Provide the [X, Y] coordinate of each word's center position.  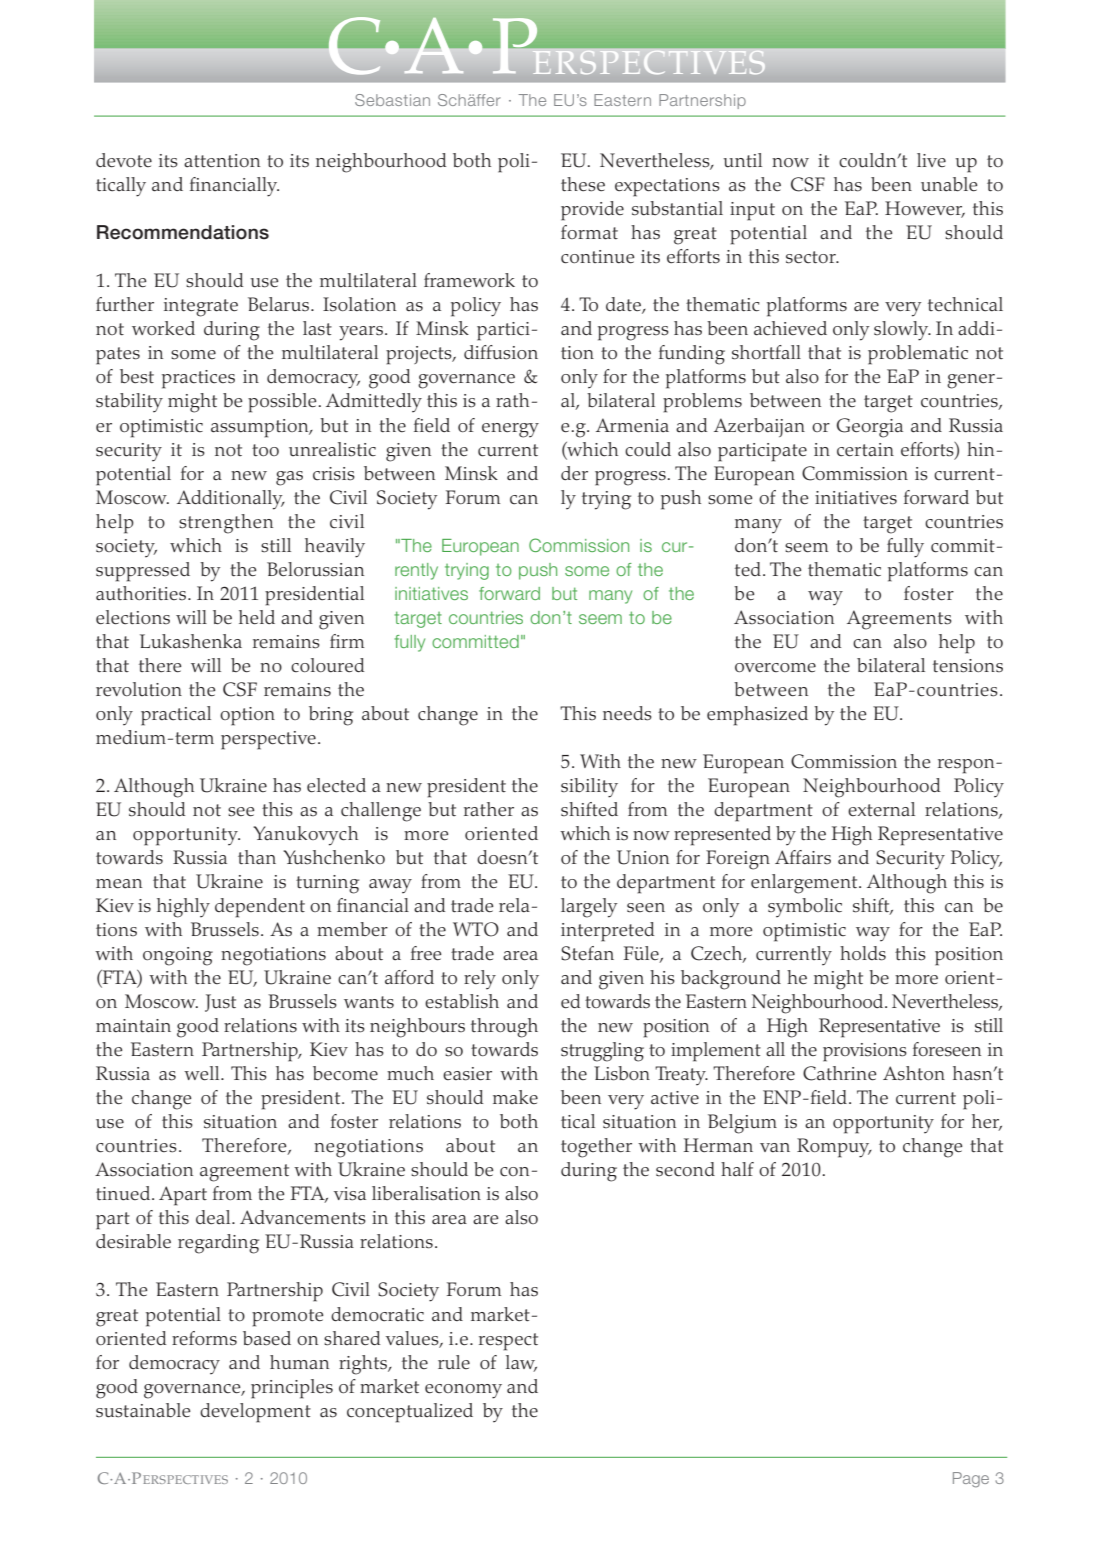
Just [220, 1003]
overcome [775, 668]
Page [971, 1480]
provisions [865, 1052]
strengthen [226, 524]
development [255, 1413]
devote [124, 160]
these [583, 184]
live [931, 160]
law [521, 1363]
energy [510, 430]
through [504, 1028]
